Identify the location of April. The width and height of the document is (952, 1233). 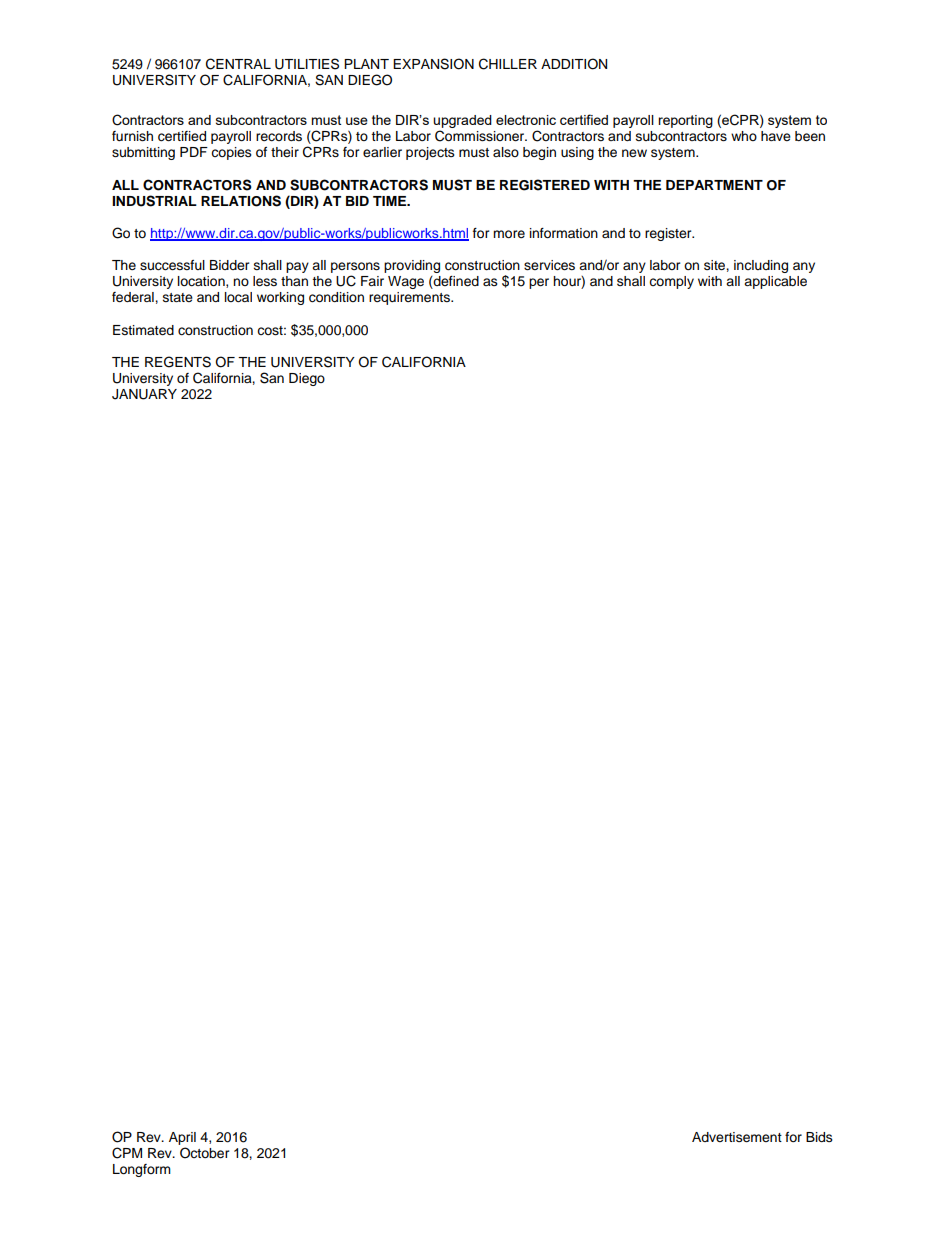
(182, 1138).
